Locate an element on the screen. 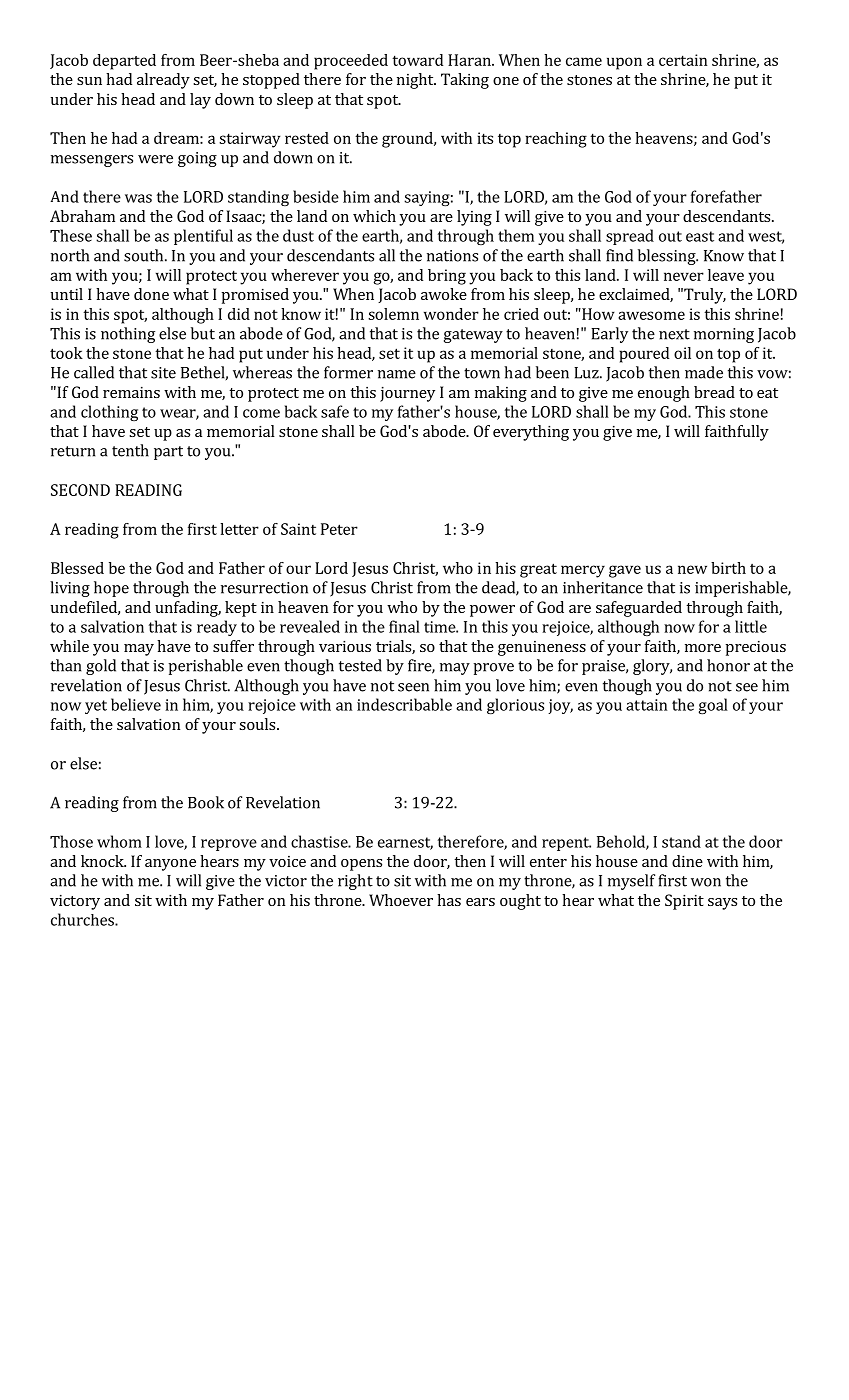 The height and width of the screenshot is (1400, 849). tenth is located at coordinates (130, 450).
